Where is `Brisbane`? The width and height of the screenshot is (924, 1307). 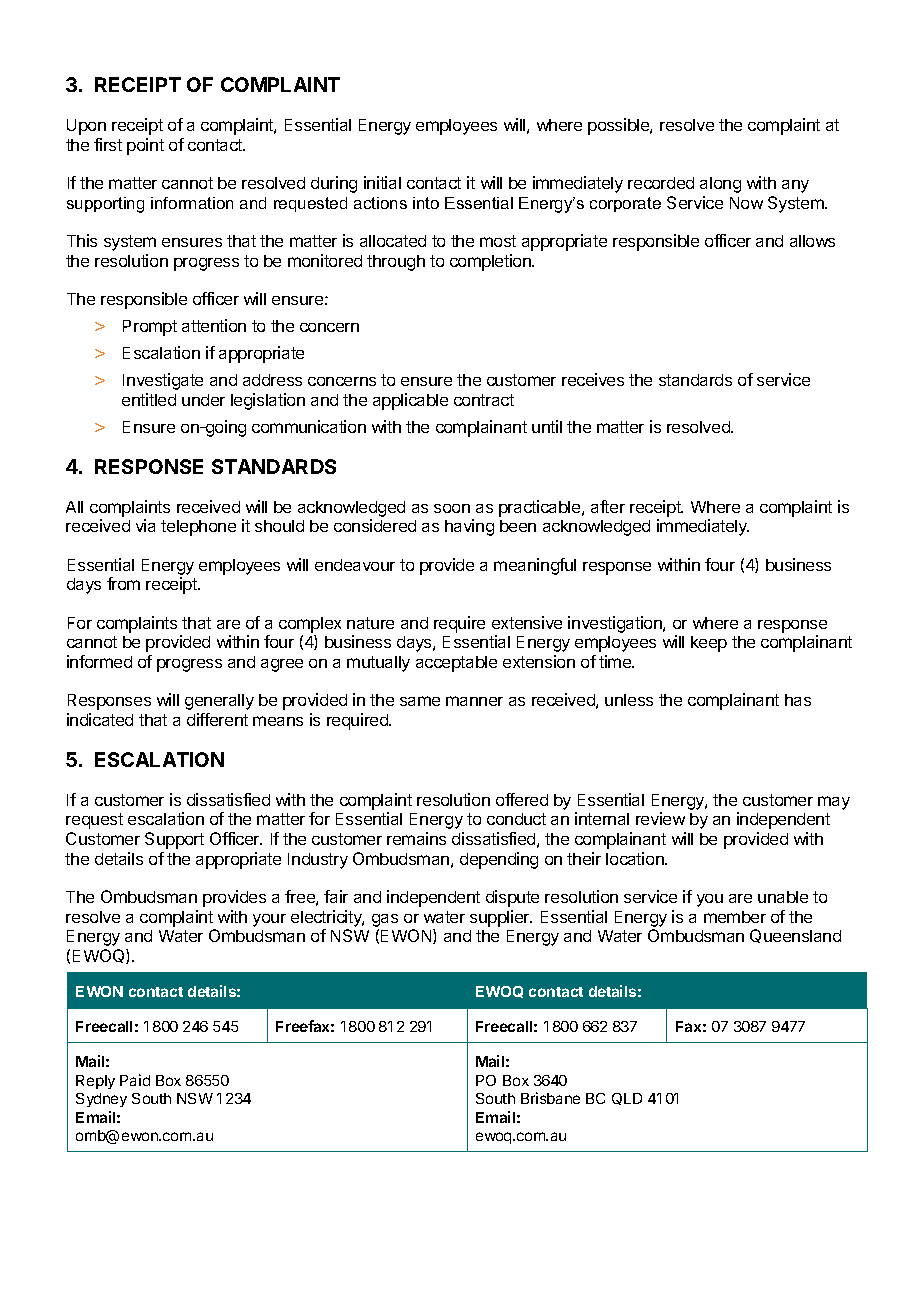 Brisbane is located at coordinates (550, 1098).
